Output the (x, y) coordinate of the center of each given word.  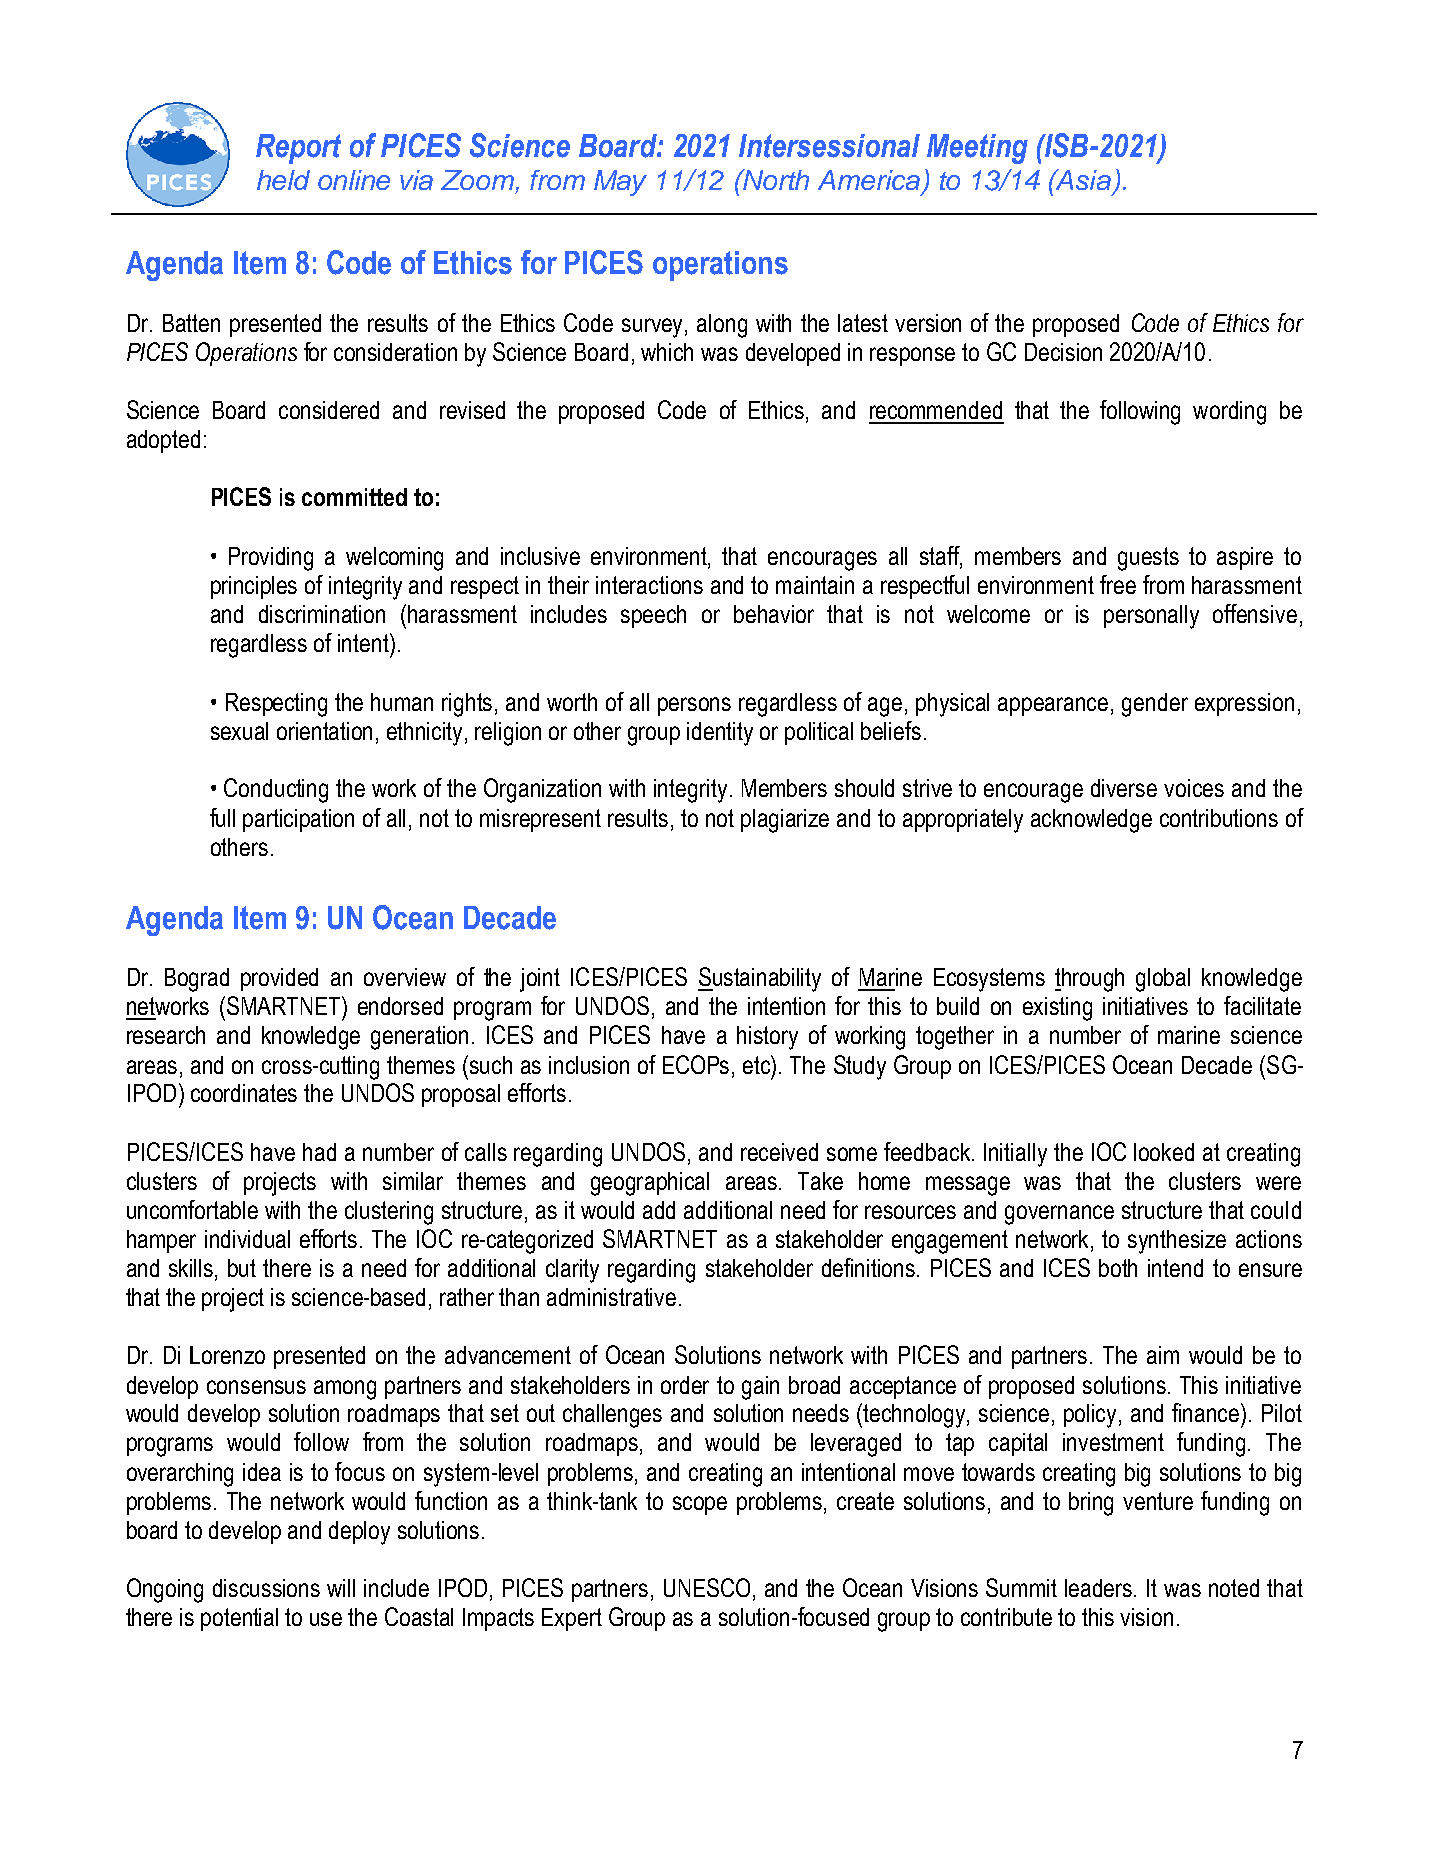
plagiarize (785, 821)
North (775, 179)
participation (298, 820)
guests (1148, 559)
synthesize (1177, 1242)
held (283, 180)
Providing (271, 559)
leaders (1100, 1588)
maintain (815, 585)
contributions (1219, 818)
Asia (1082, 179)
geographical (650, 1184)
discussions (266, 1588)
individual (247, 1239)
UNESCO (707, 1587)
